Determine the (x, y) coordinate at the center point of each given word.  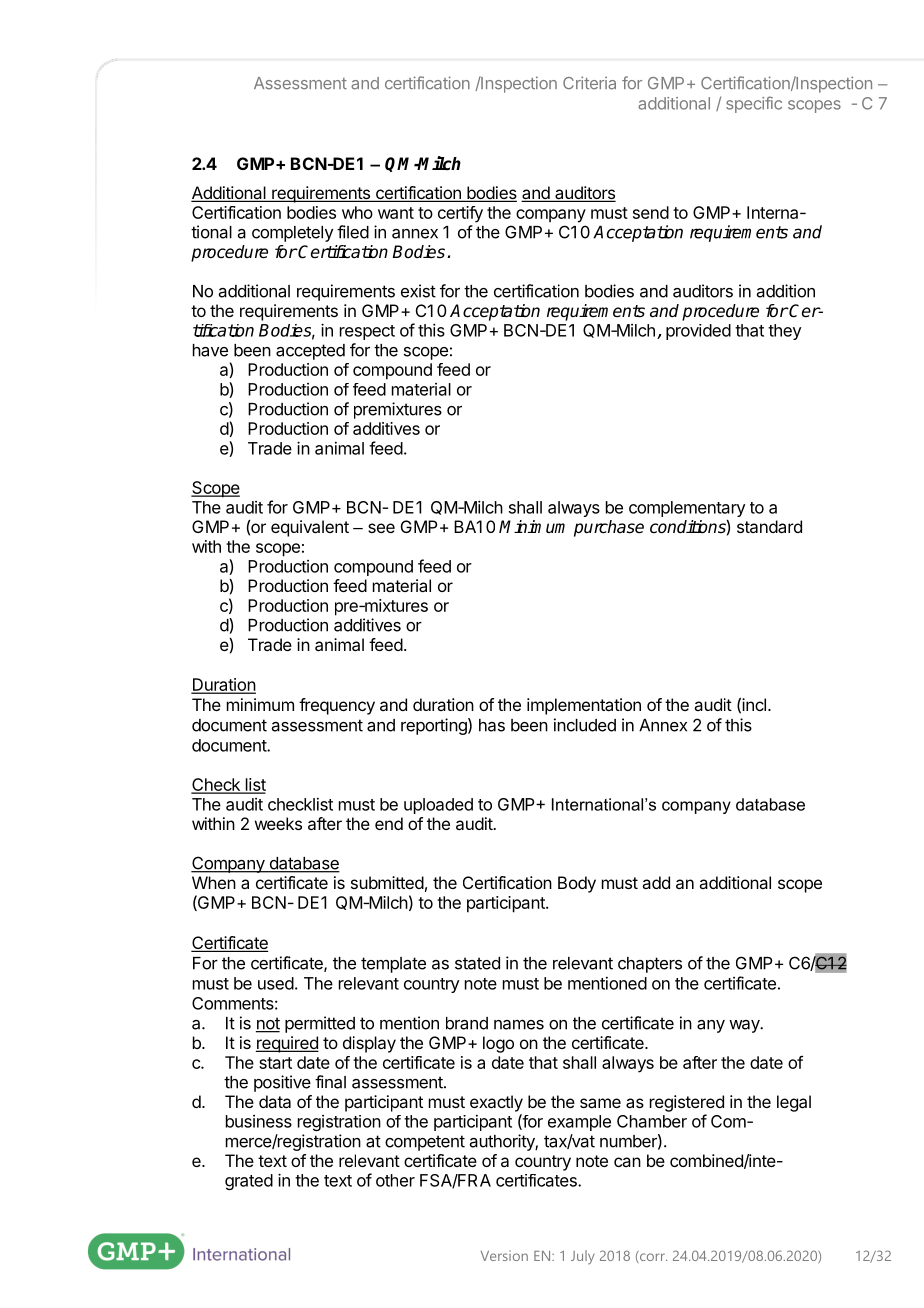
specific (754, 104)
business (259, 1121)
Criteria (589, 83)
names (519, 1024)
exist (418, 291)
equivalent (310, 528)
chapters (650, 965)
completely (292, 234)
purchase (609, 528)
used (276, 983)
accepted (310, 352)
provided (698, 332)
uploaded (438, 806)
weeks (278, 823)
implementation (584, 706)
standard (769, 526)
